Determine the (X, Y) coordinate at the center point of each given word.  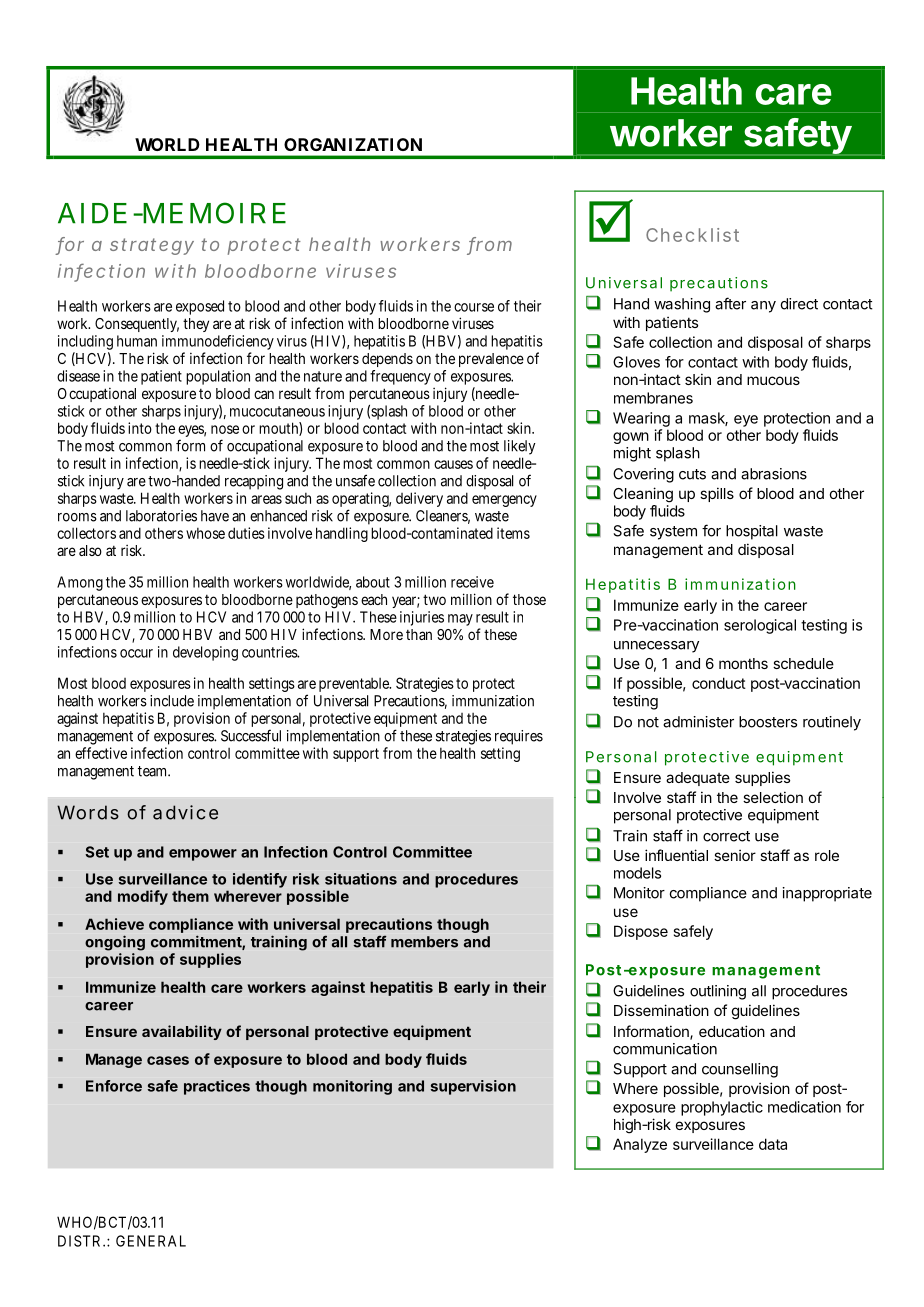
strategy (152, 246)
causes (453, 464)
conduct (719, 683)
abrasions (774, 474)
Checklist (692, 235)
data (773, 1144)
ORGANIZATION (353, 144)
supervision (473, 1087)
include (172, 701)
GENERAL (151, 1241)
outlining (718, 992)
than (419, 634)
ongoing (115, 943)
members (424, 942)
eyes (192, 432)
